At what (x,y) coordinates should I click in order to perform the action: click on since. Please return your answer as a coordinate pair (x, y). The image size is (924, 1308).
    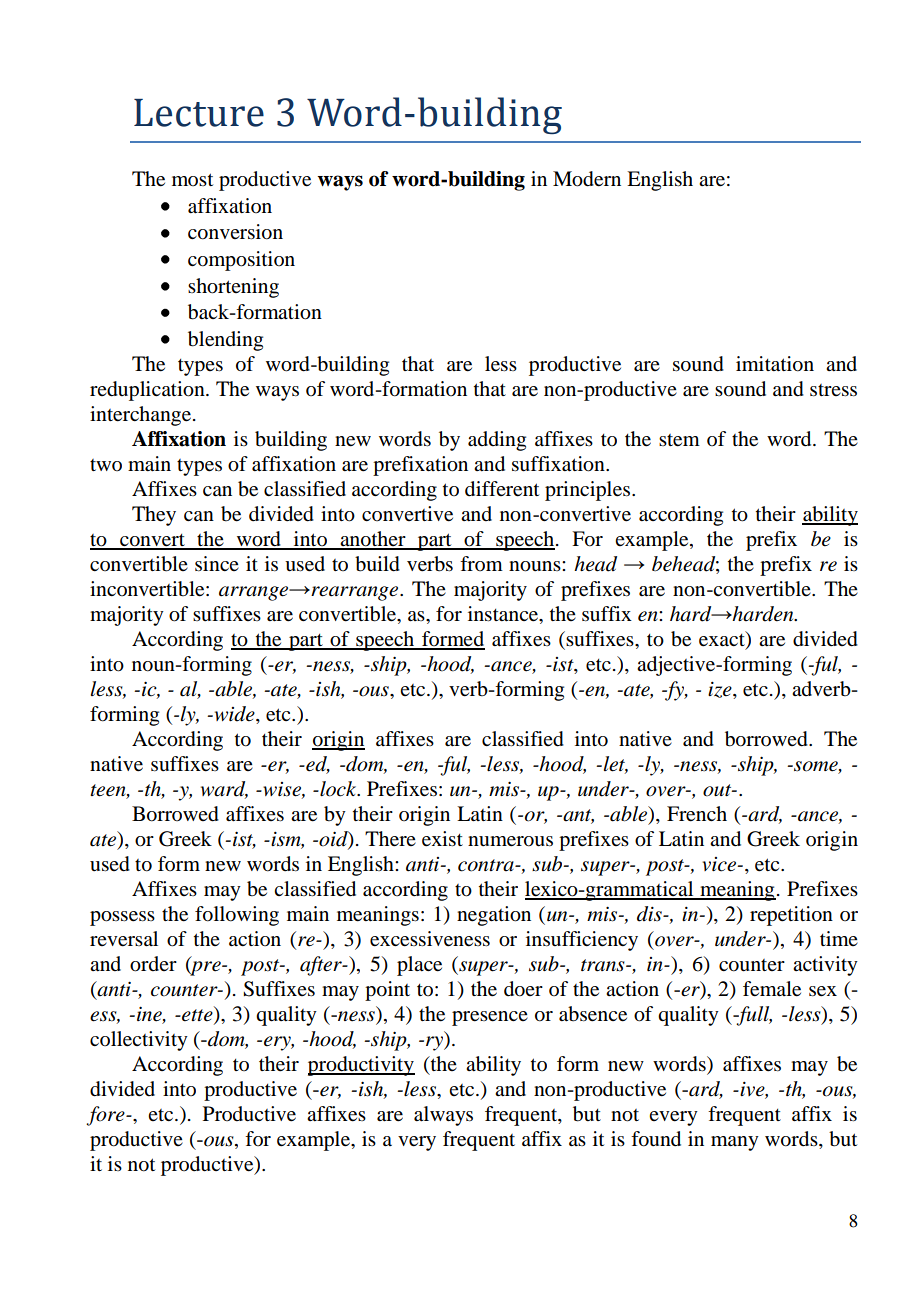
    Looking at the image, I should click on (217, 563).
